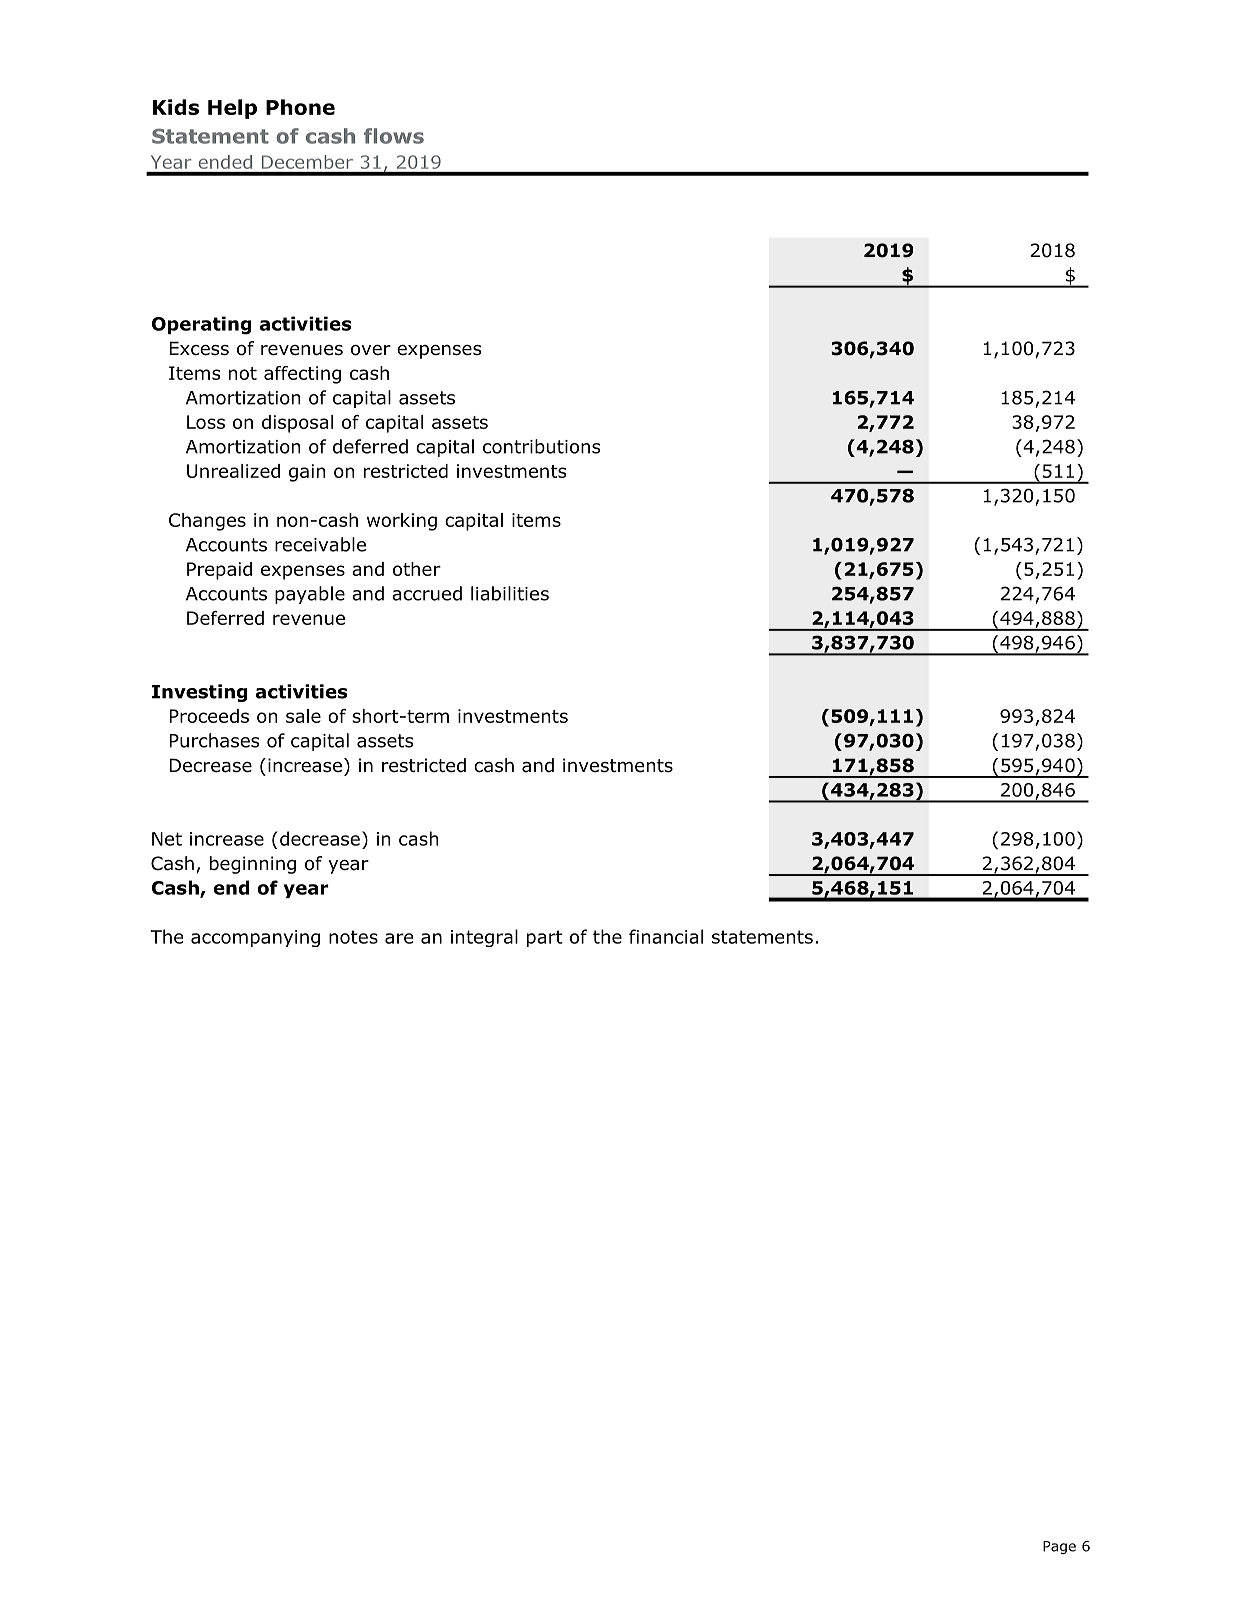  Describe the element at coordinates (307, 162) in the page. I see `December` at that location.
